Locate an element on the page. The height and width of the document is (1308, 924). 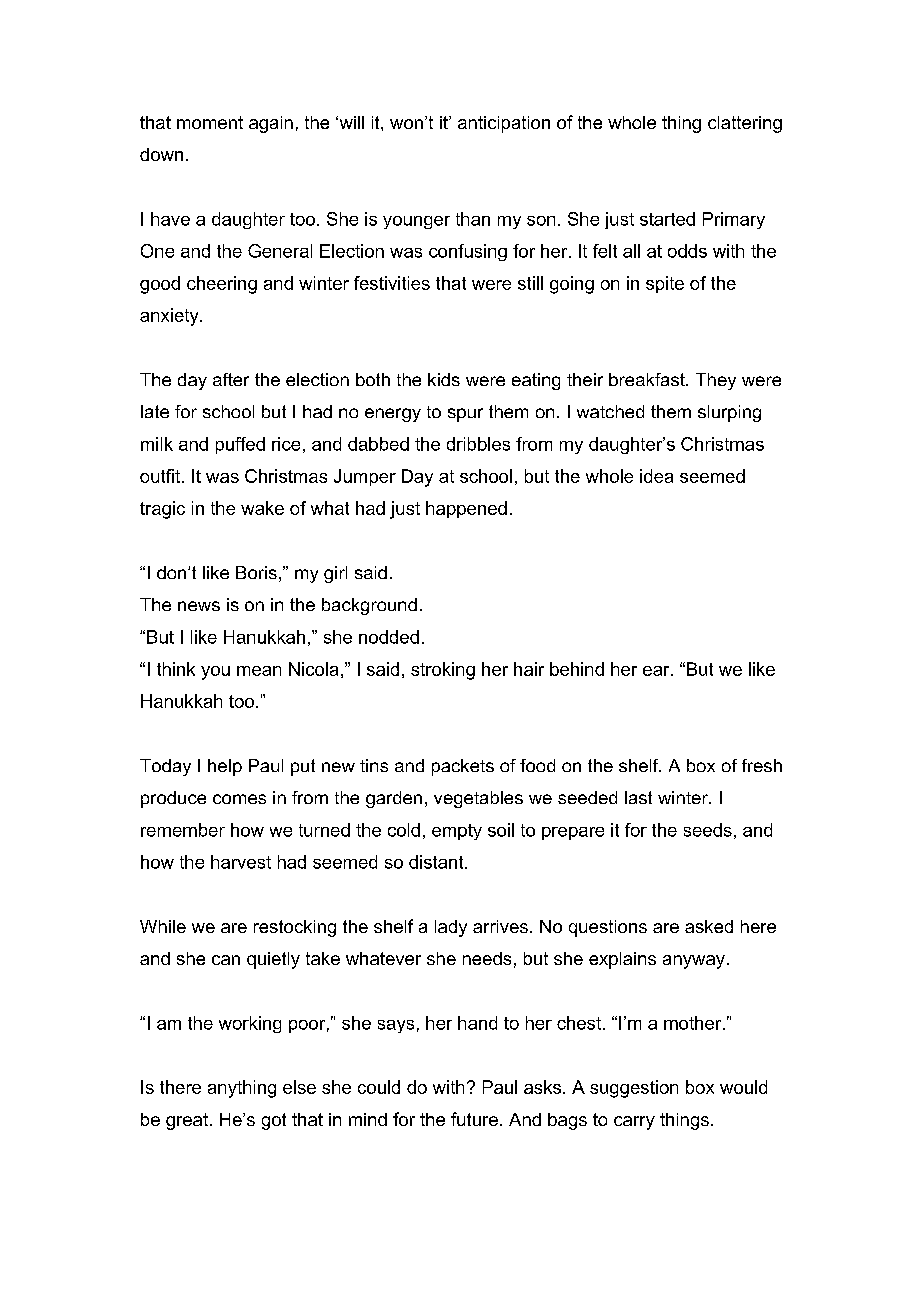
stroking is located at coordinates (443, 671).
